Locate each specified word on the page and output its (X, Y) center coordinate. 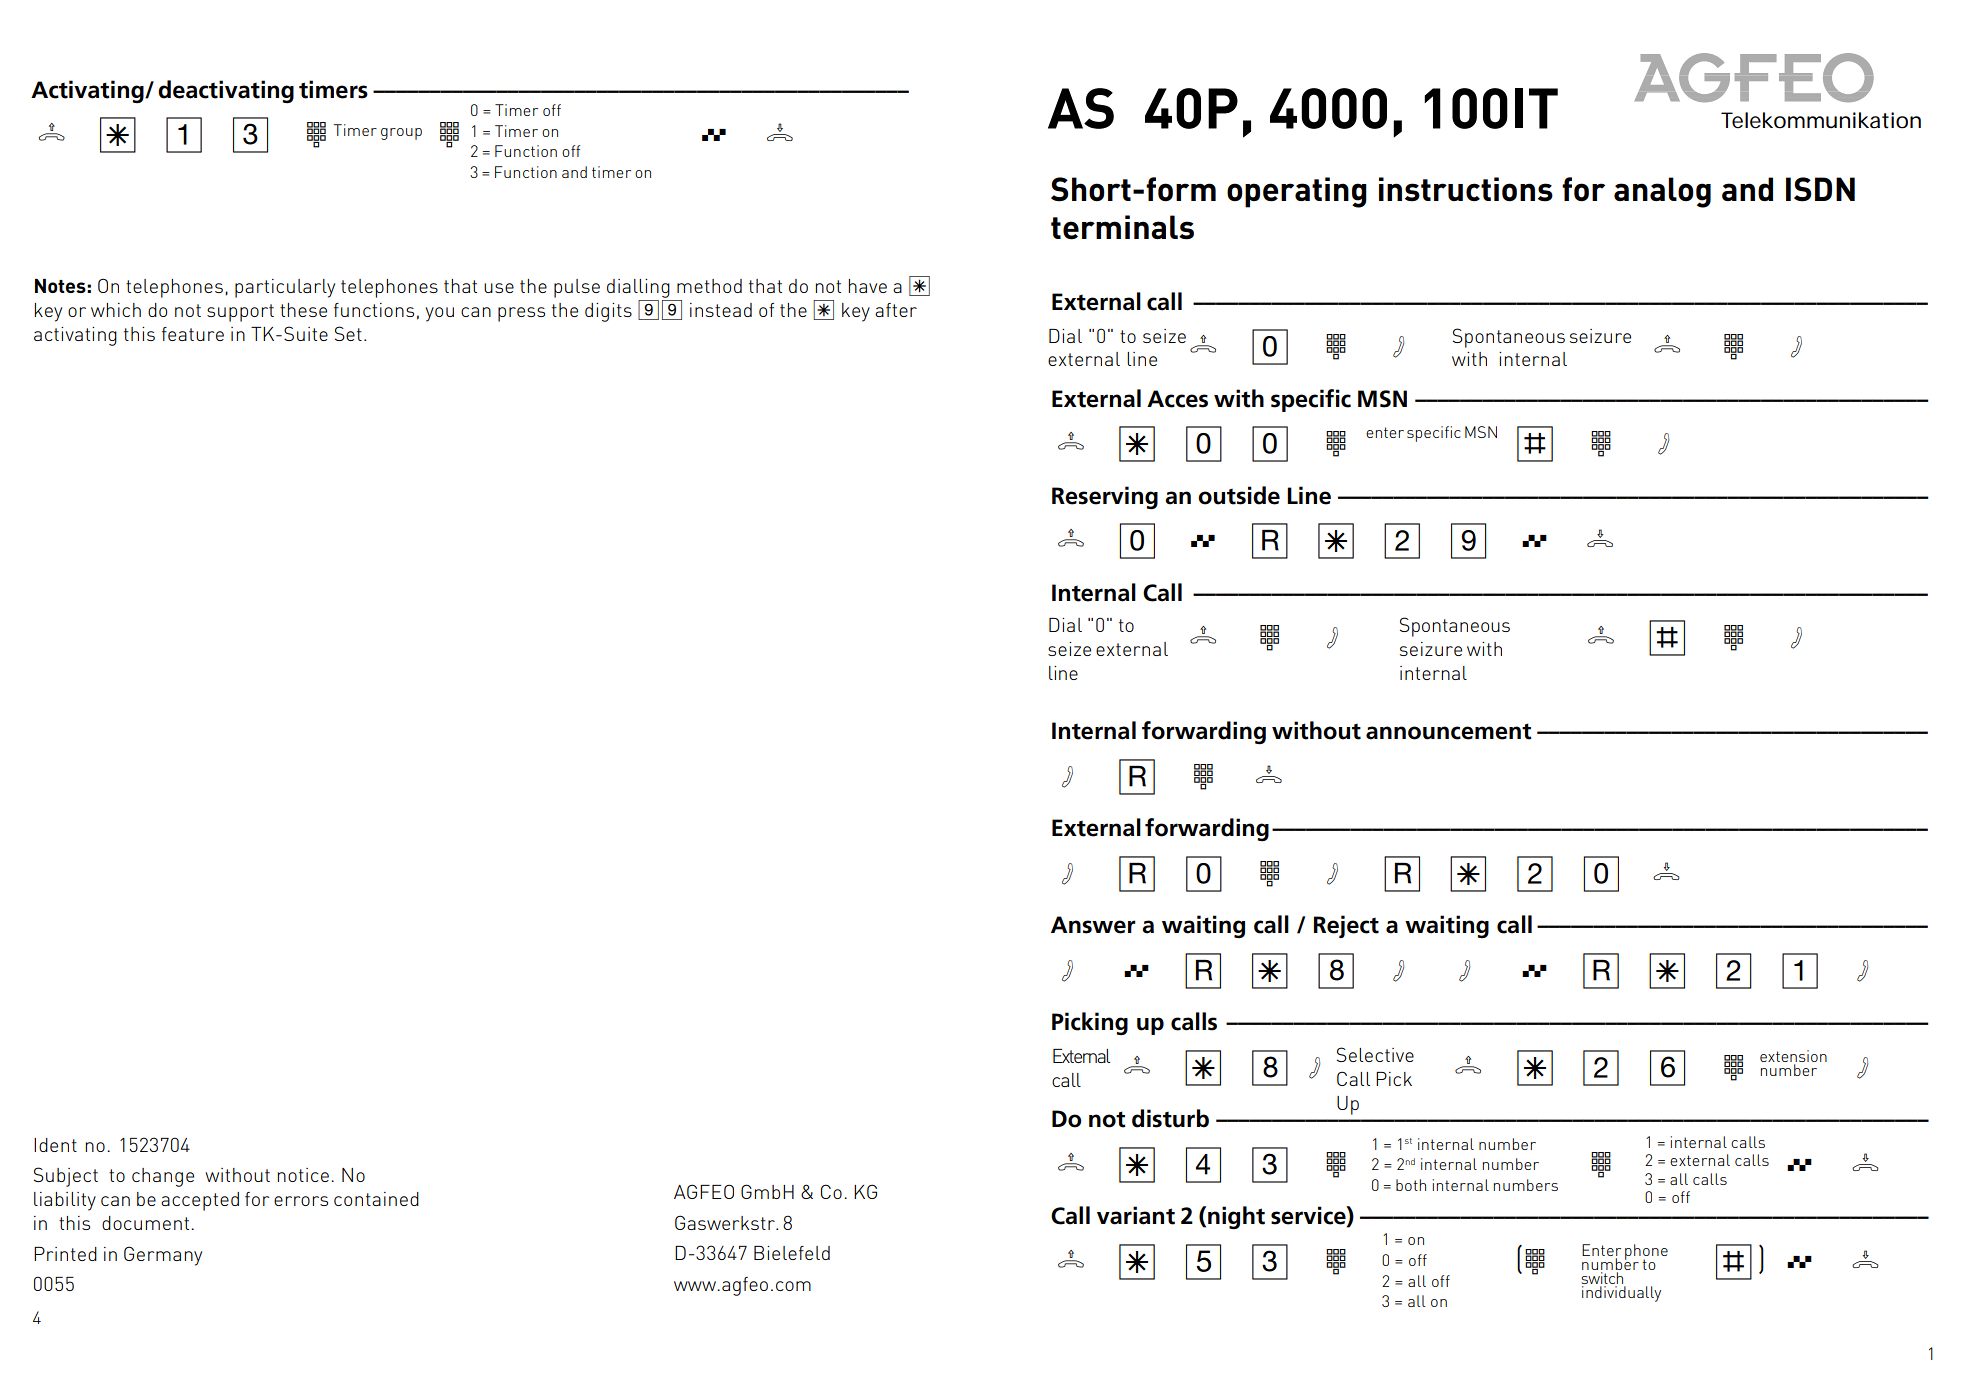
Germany (163, 1256)
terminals (1122, 227)
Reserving (1105, 498)
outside (1239, 495)
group (401, 134)
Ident (55, 1145)
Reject (1346, 926)
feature (193, 334)
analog (1662, 192)
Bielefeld (792, 1253)
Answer (1093, 925)
